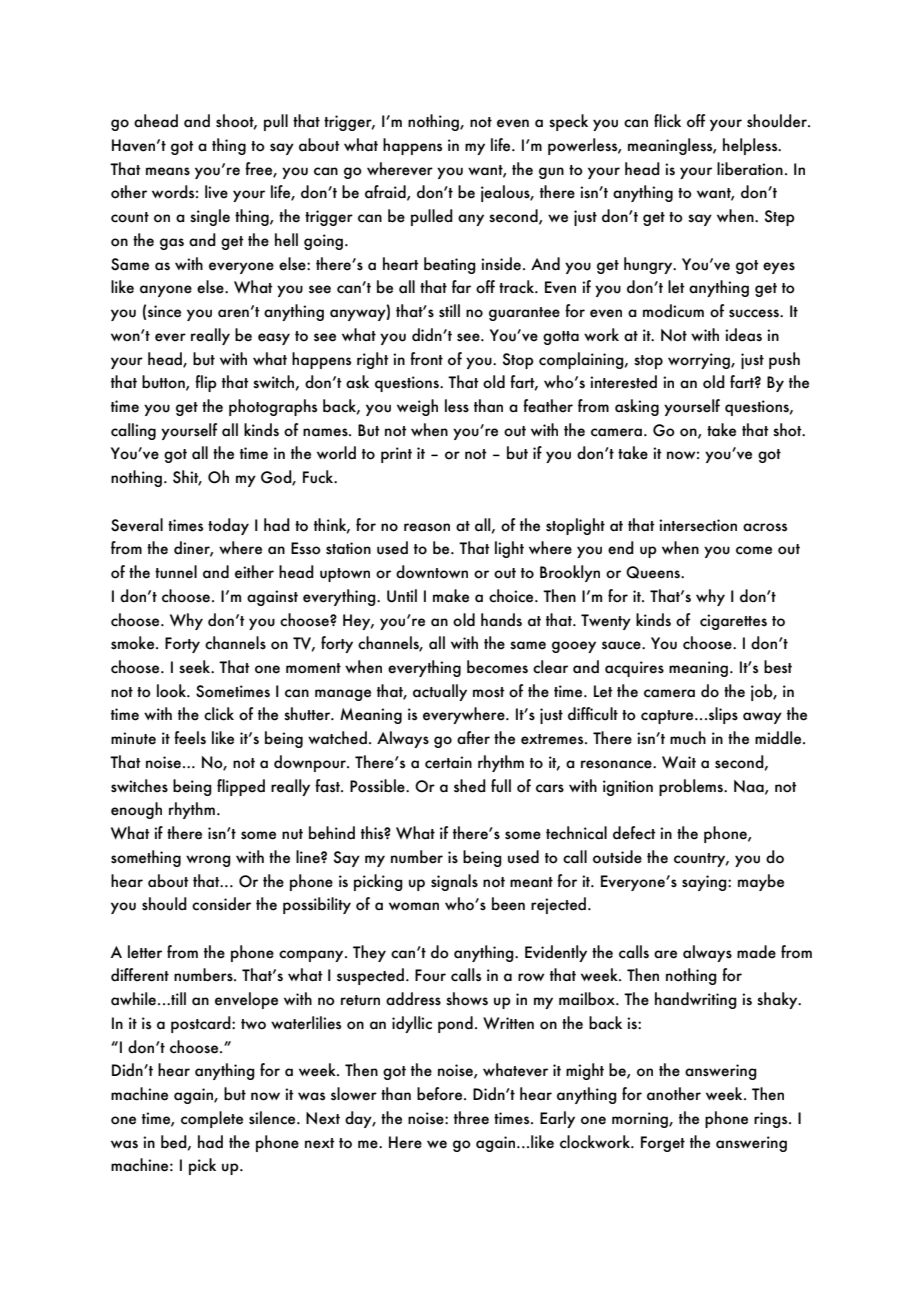 The image size is (924, 1308). What do you see at coordinates (454, 882) in the image?
I see `signals` at bounding box center [454, 882].
